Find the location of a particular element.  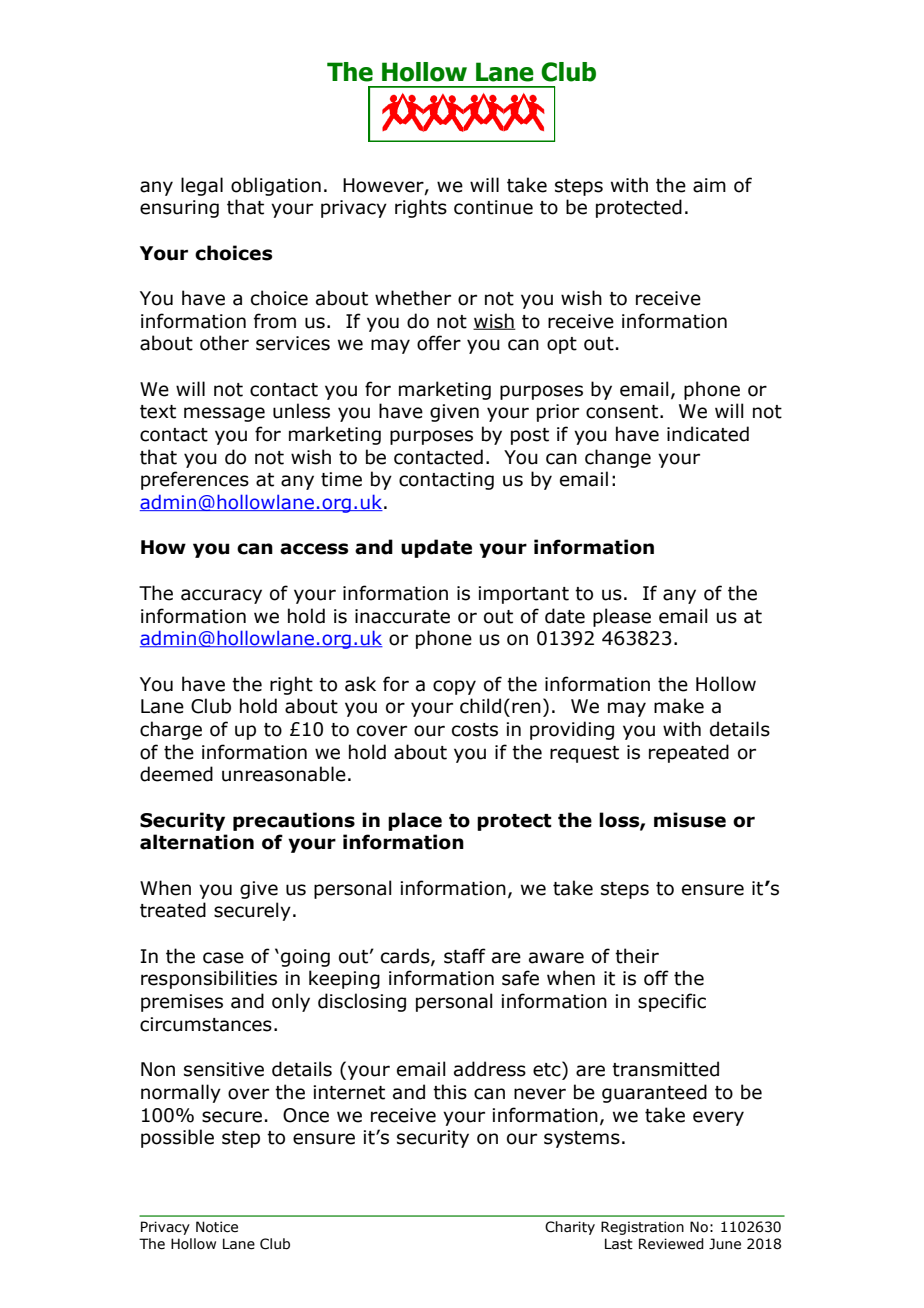

accuracy is located at coordinates (221, 596).
